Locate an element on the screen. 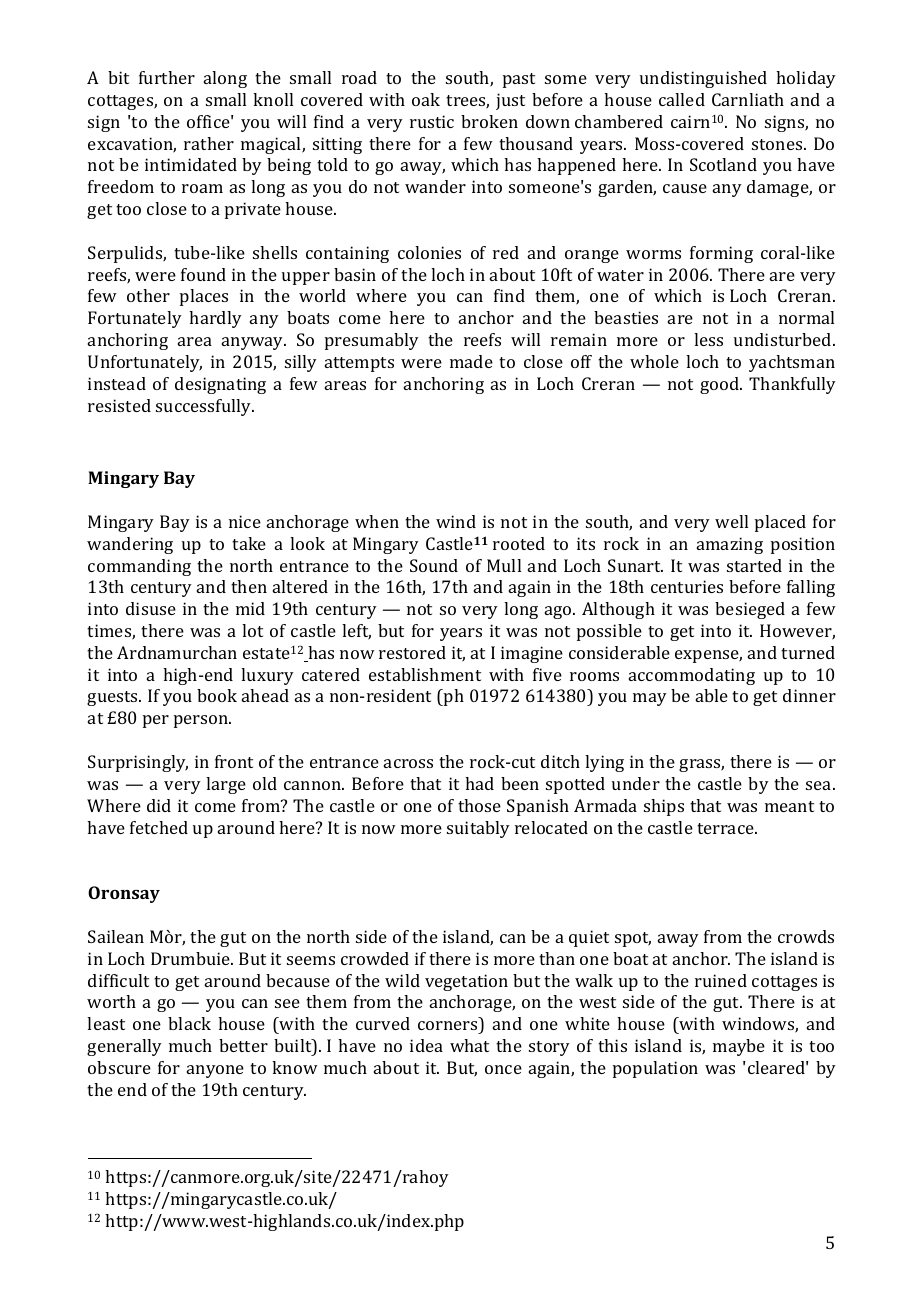 This screenshot has height=1308, width=924. when is located at coordinates (377, 521).
